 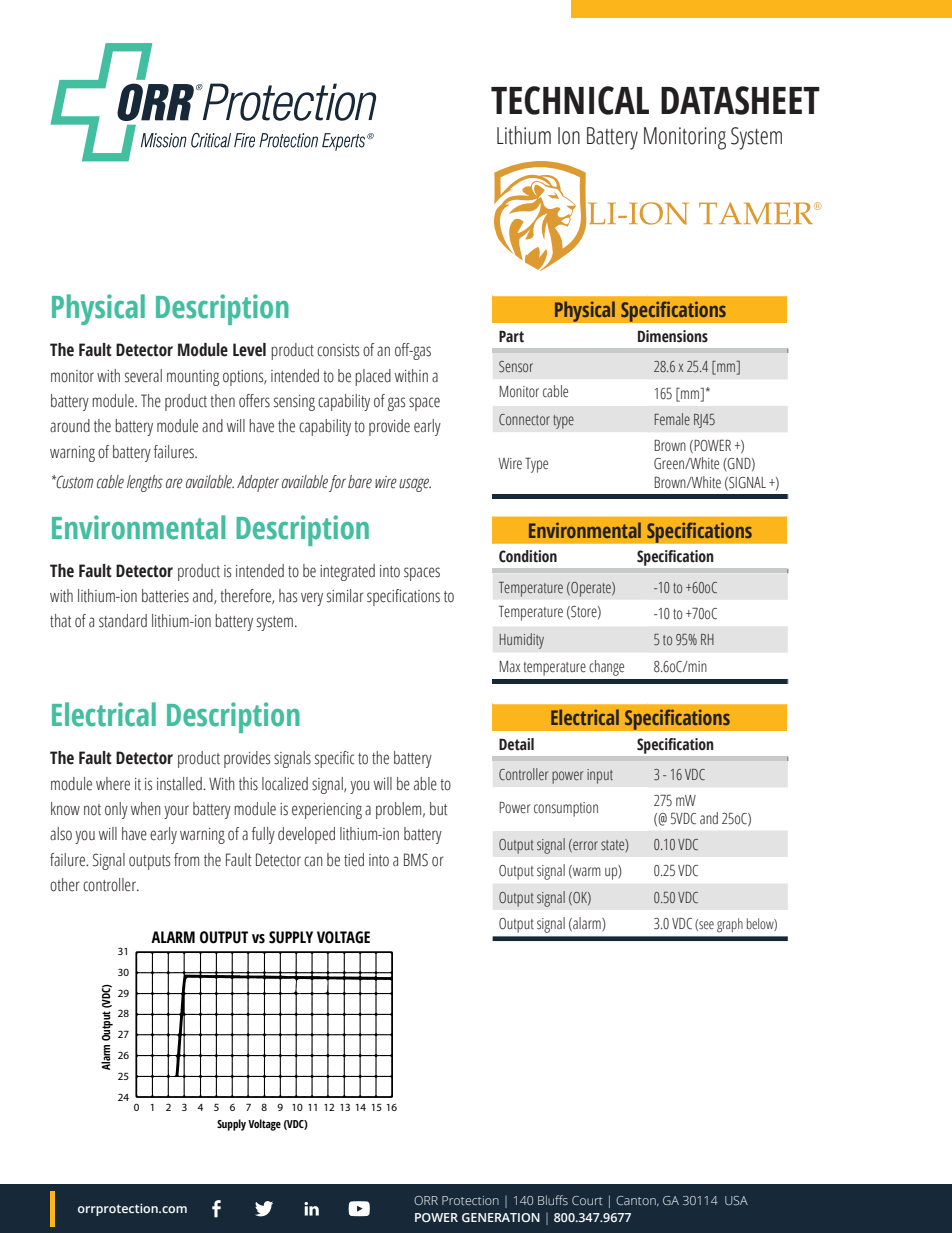 What do you see at coordinates (570, 100) in the page?
I see `TECHNICAL` at bounding box center [570, 100].
